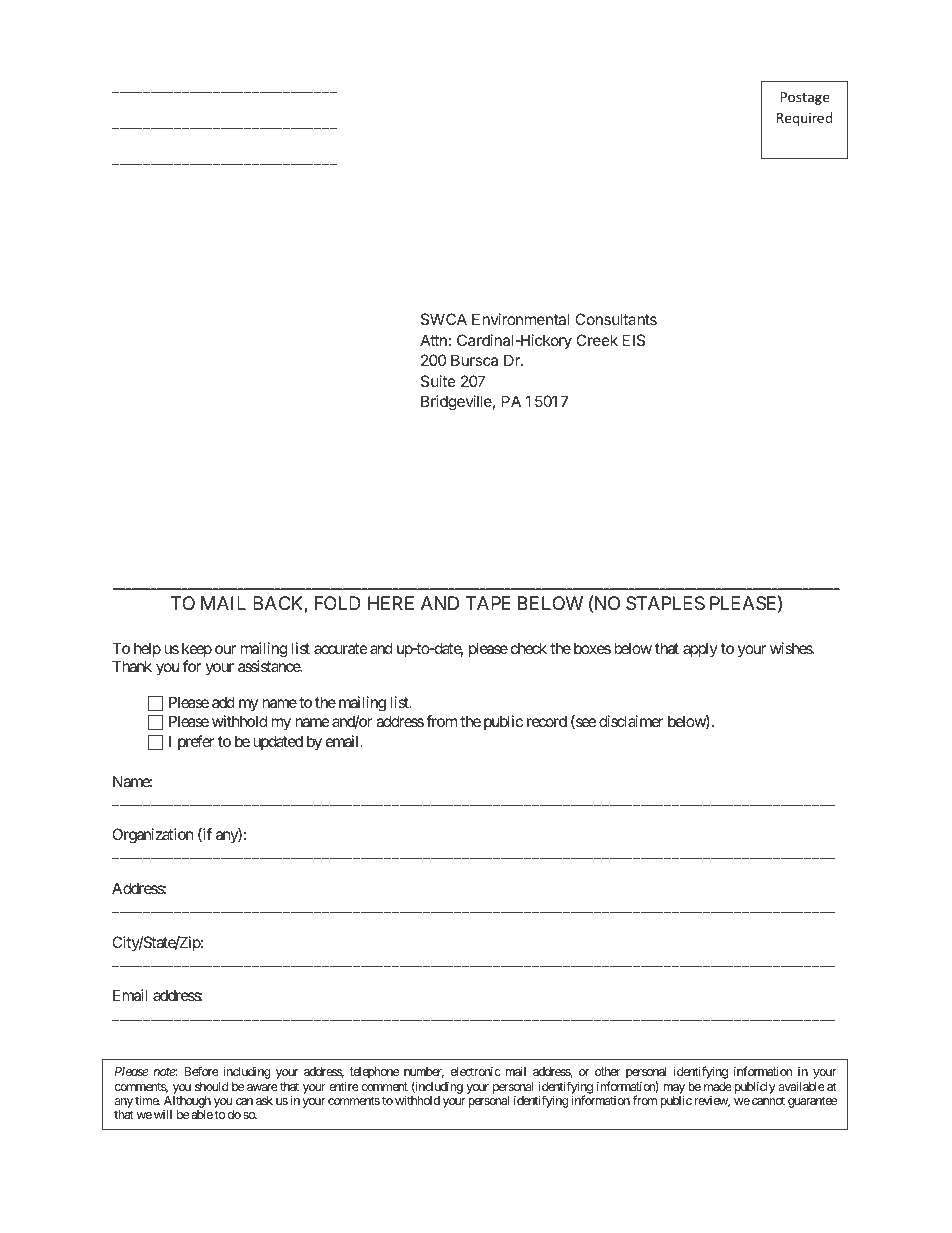 The height and width of the screenshot is (1233, 952). What do you see at coordinates (197, 649) in the screenshot?
I see `keep` at bounding box center [197, 649].
